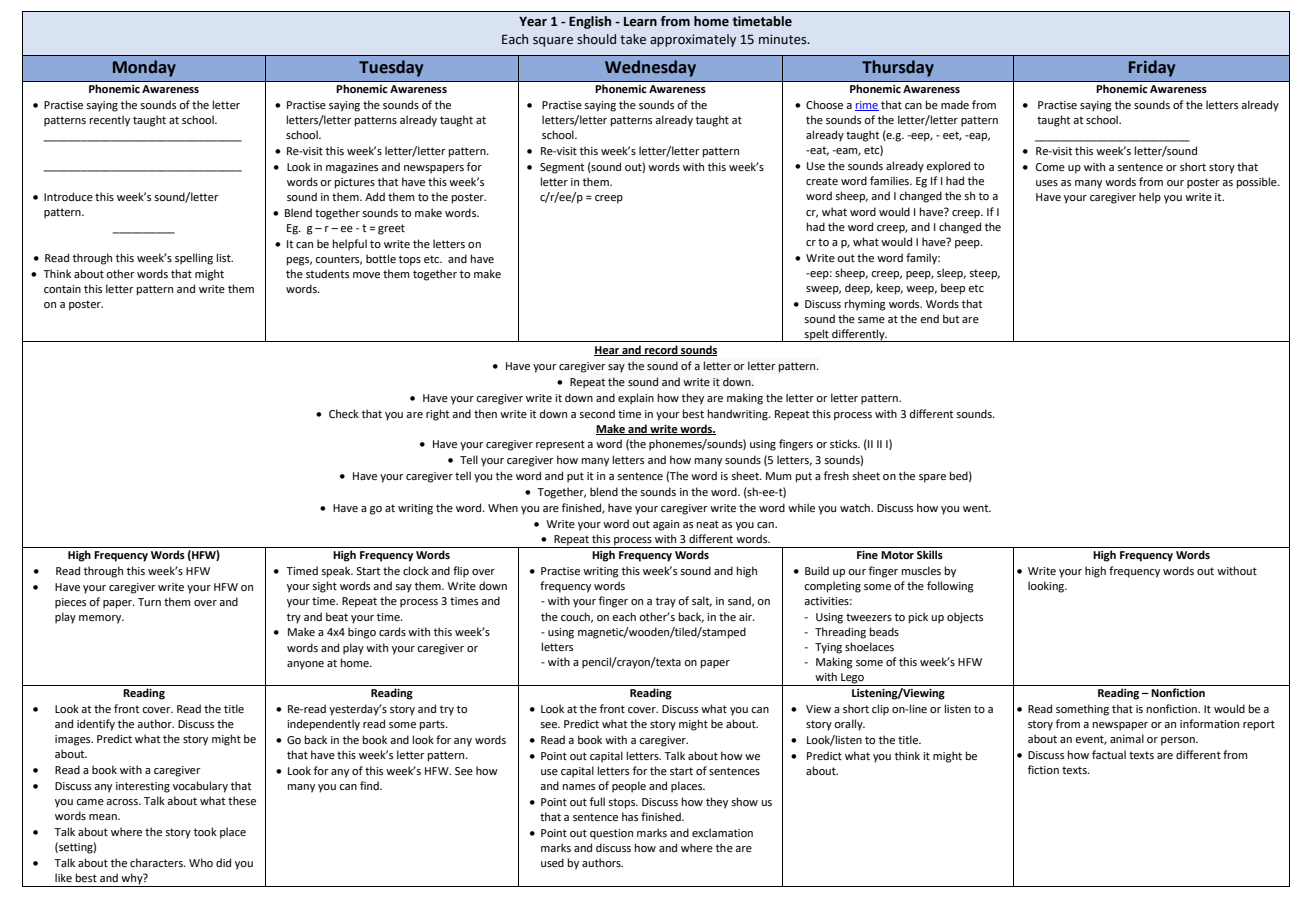 The height and width of the screenshot is (924, 1308). I want to click on factual, so click(1109, 754).
